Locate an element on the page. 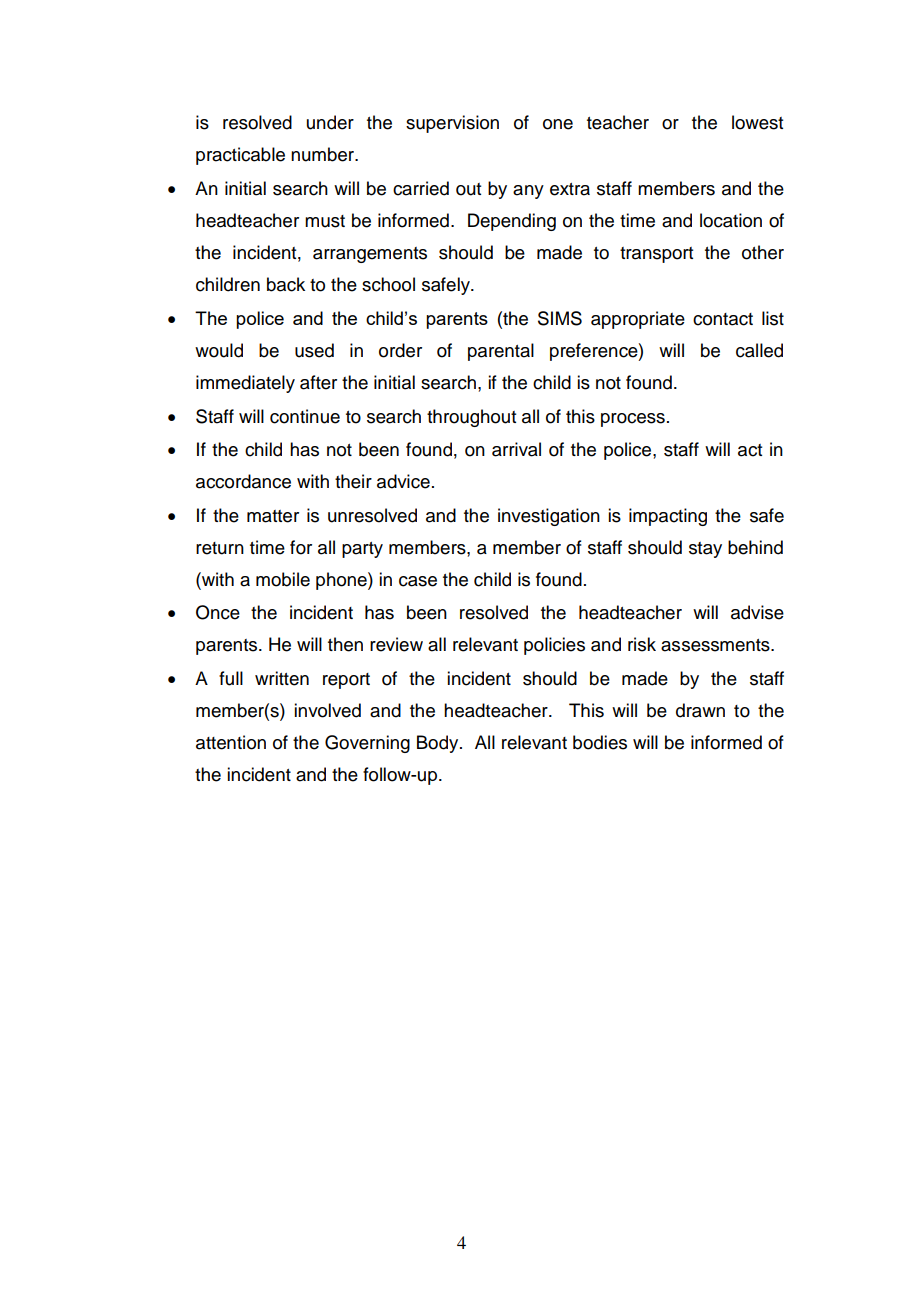 This page has height=1308, width=924. impacting is located at coordinates (668, 517).
